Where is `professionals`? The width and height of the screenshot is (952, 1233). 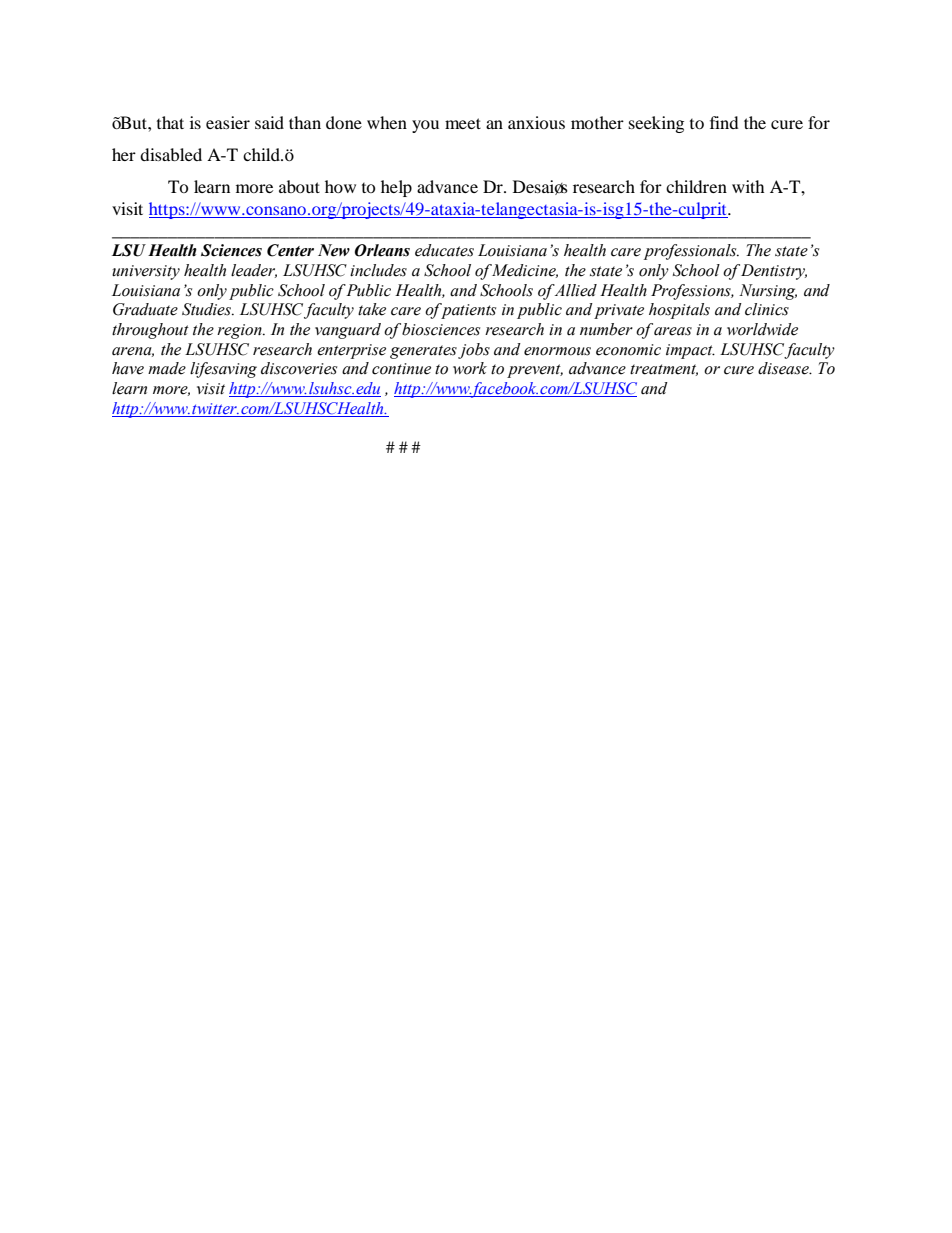
professionals is located at coordinates (691, 252).
